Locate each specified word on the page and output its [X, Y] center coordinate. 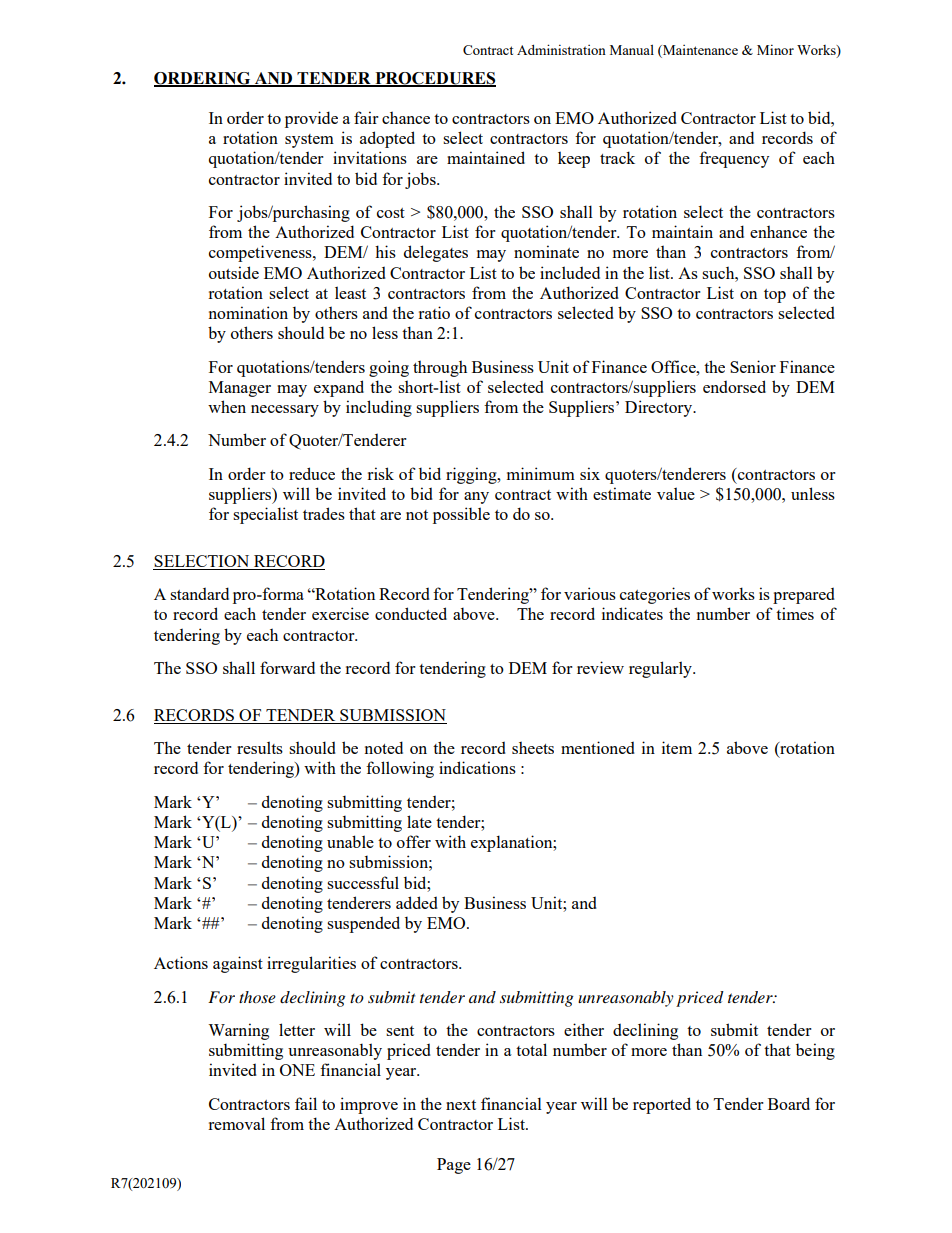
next [461, 1105]
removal [236, 1123]
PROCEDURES [434, 79]
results [260, 747]
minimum [541, 473]
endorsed [734, 386]
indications [477, 767]
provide [311, 119]
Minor [775, 49]
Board [789, 1103]
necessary [285, 411]
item [677, 747]
